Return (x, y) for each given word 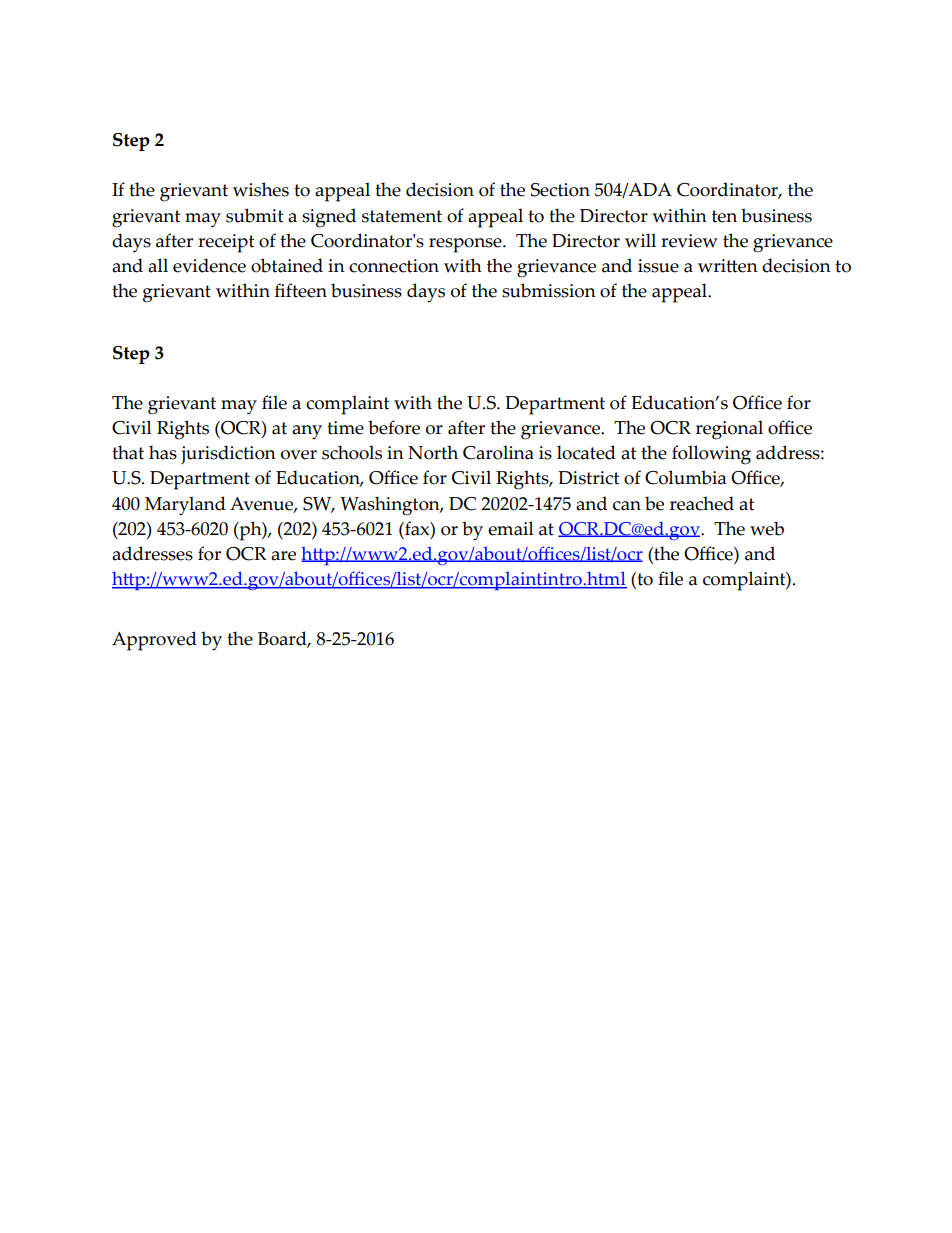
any (307, 432)
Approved (154, 641)
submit (254, 215)
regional (729, 430)
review (689, 241)
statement (402, 216)
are (283, 556)
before (394, 427)
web (767, 528)
